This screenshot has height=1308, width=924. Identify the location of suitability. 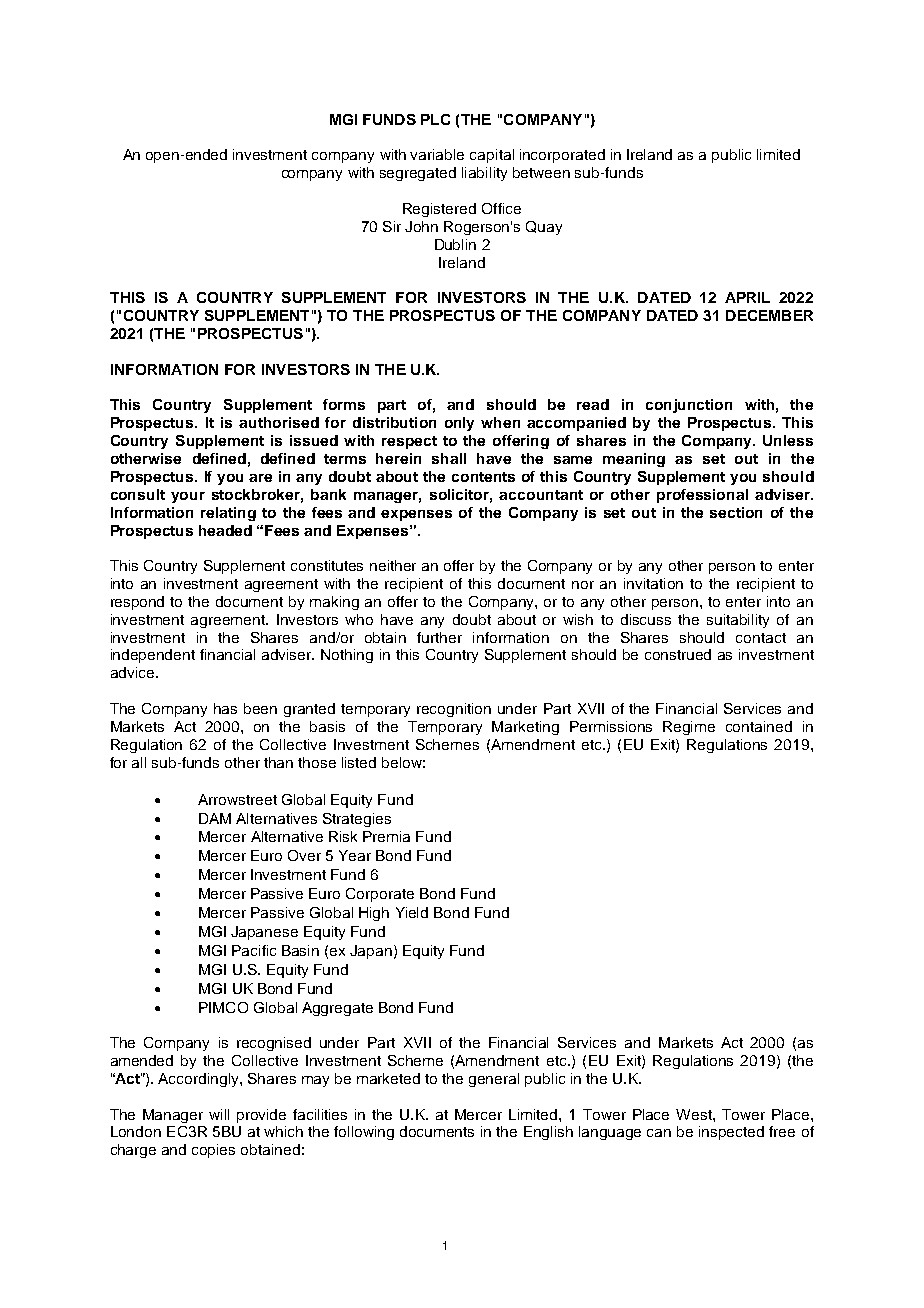
(738, 621).
